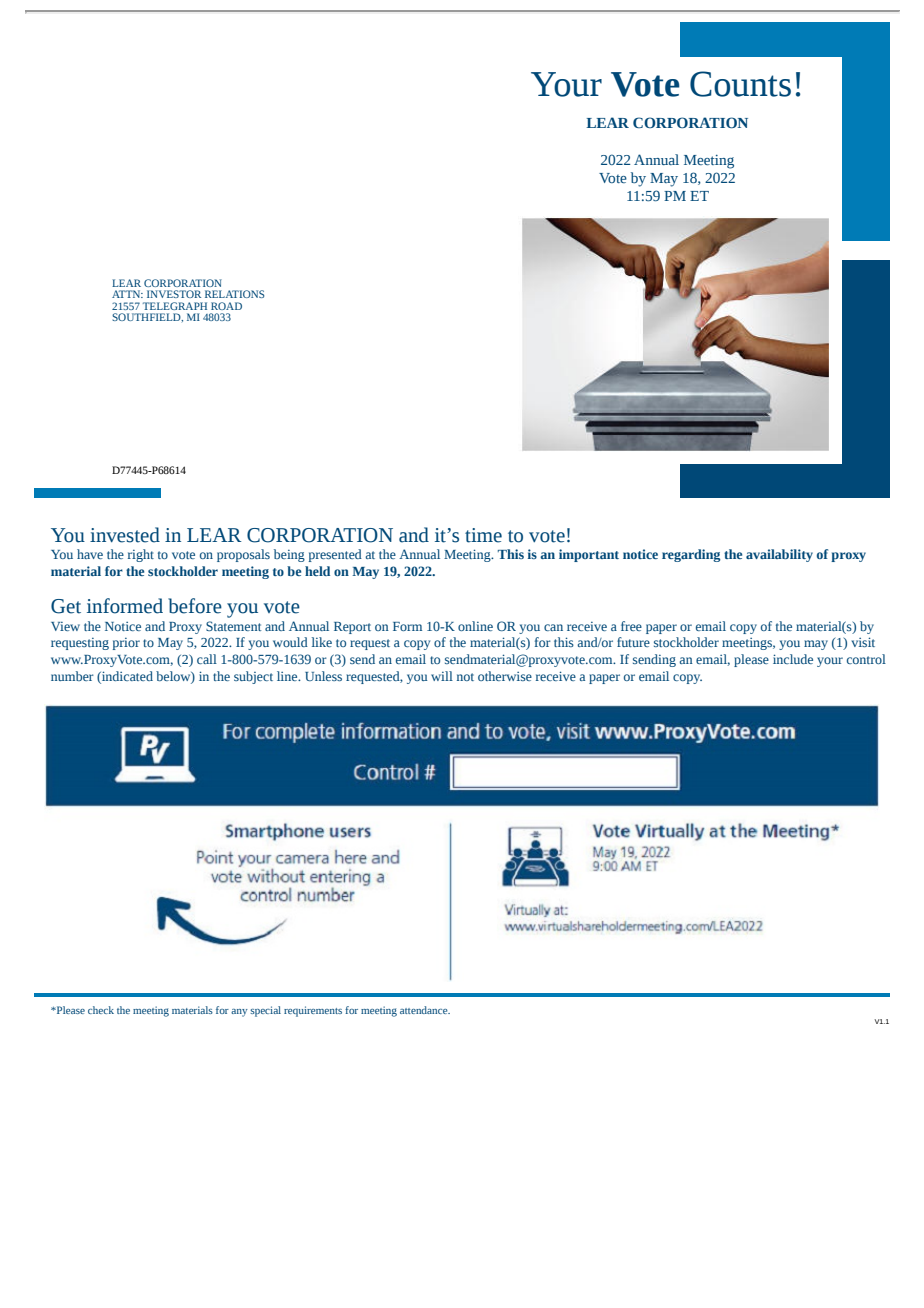 The height and width of the screenshot is (1308, 924). I want to click on requirements, so click(313, 1011).
